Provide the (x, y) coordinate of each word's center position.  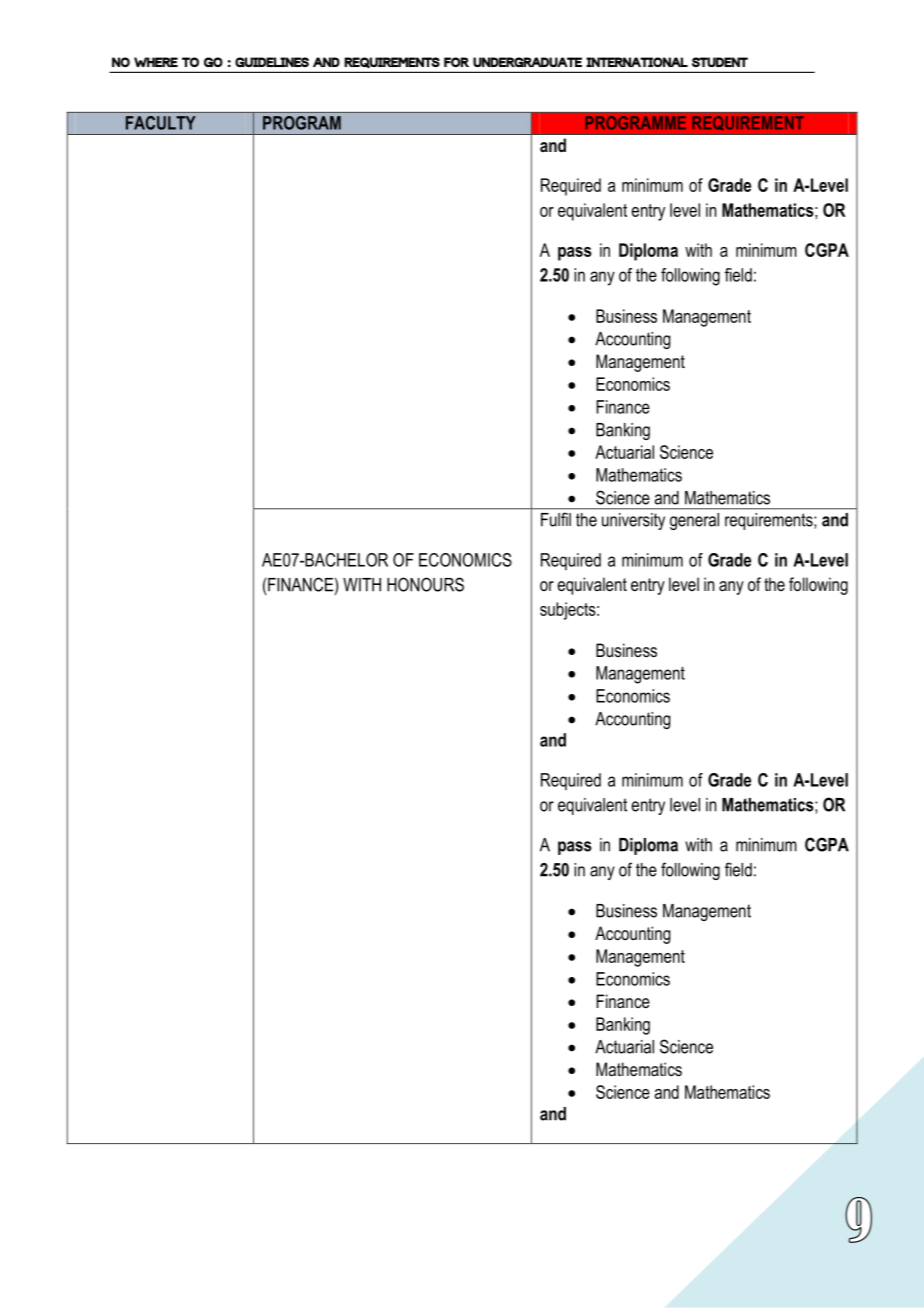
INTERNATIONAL (637, 62)
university (633, 521)
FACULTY (161, 123)
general (694, 521)
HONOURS (425, 584)
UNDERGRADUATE (527, 62)
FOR (456, 62)
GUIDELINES (272, 62)
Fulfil (556, 520)
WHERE (156, 62)
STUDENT (720, 62)
